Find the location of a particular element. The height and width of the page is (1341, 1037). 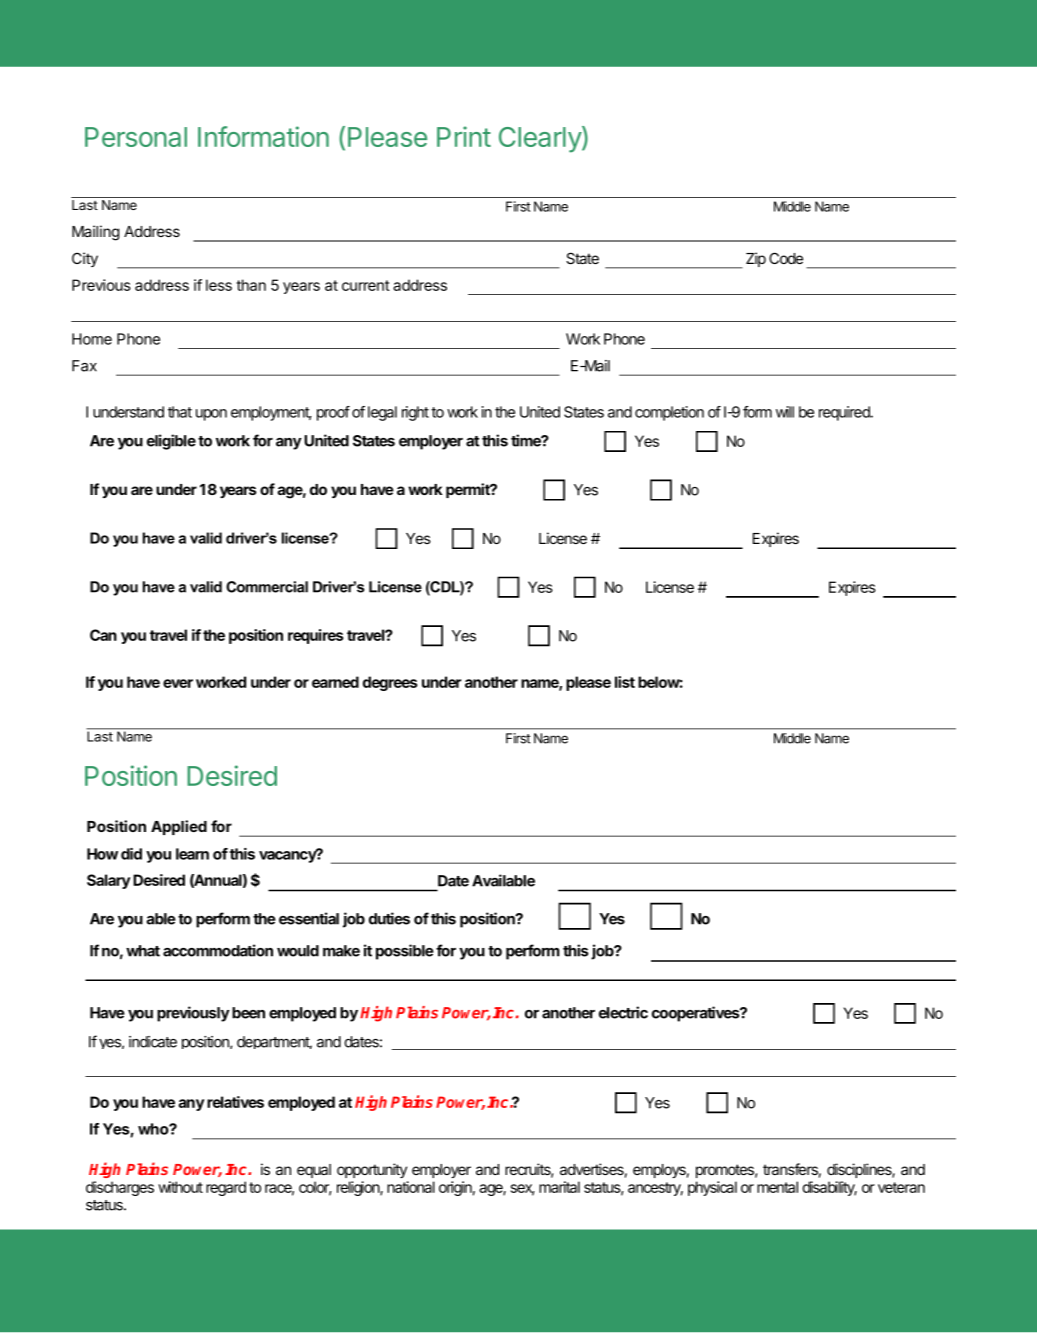

Print is located at coordinates (464, 136).
